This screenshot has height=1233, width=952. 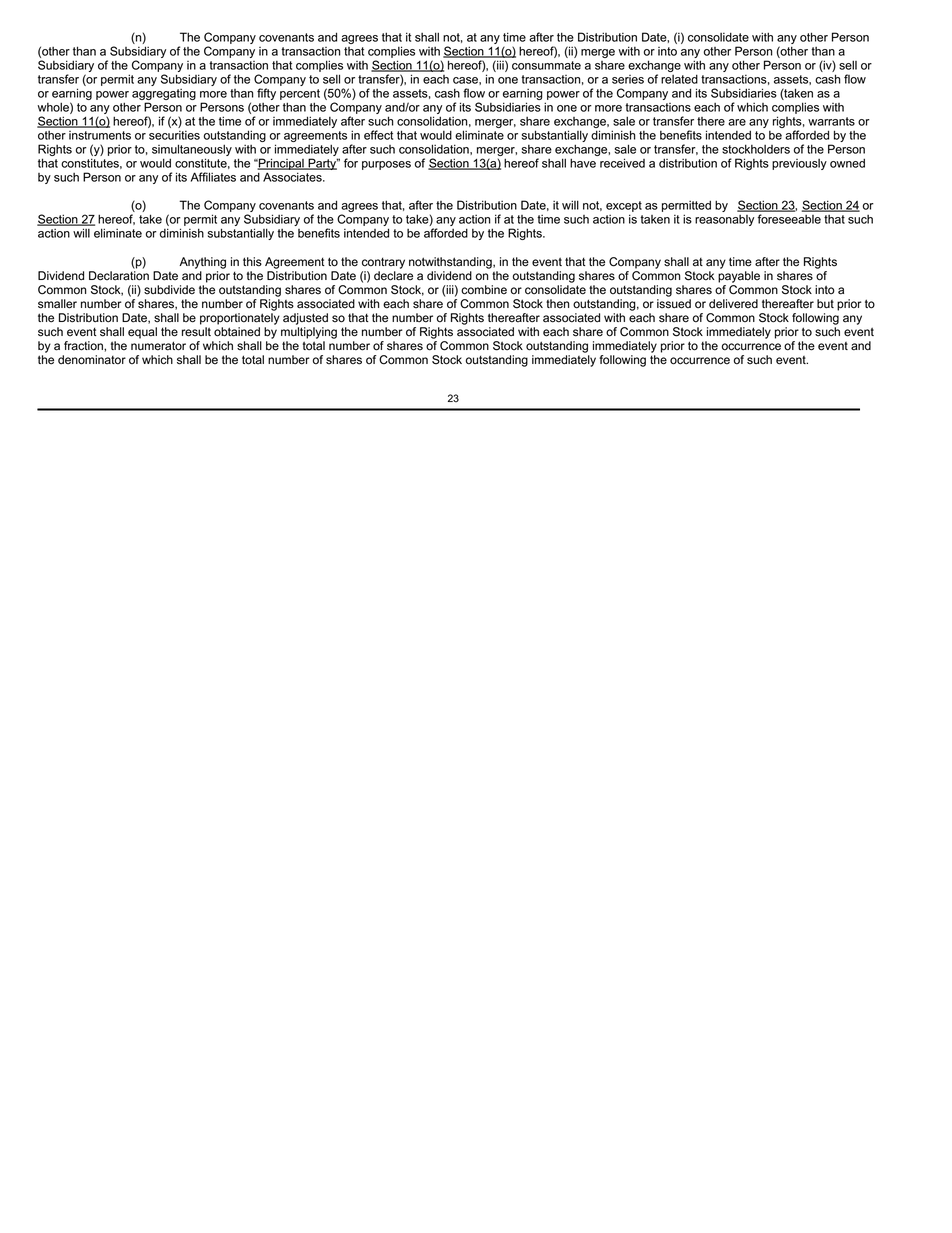 What do you see at coordinates (213, 177) in the screenshot?
I see `Affiliates` at bounding box center [213, 177].
